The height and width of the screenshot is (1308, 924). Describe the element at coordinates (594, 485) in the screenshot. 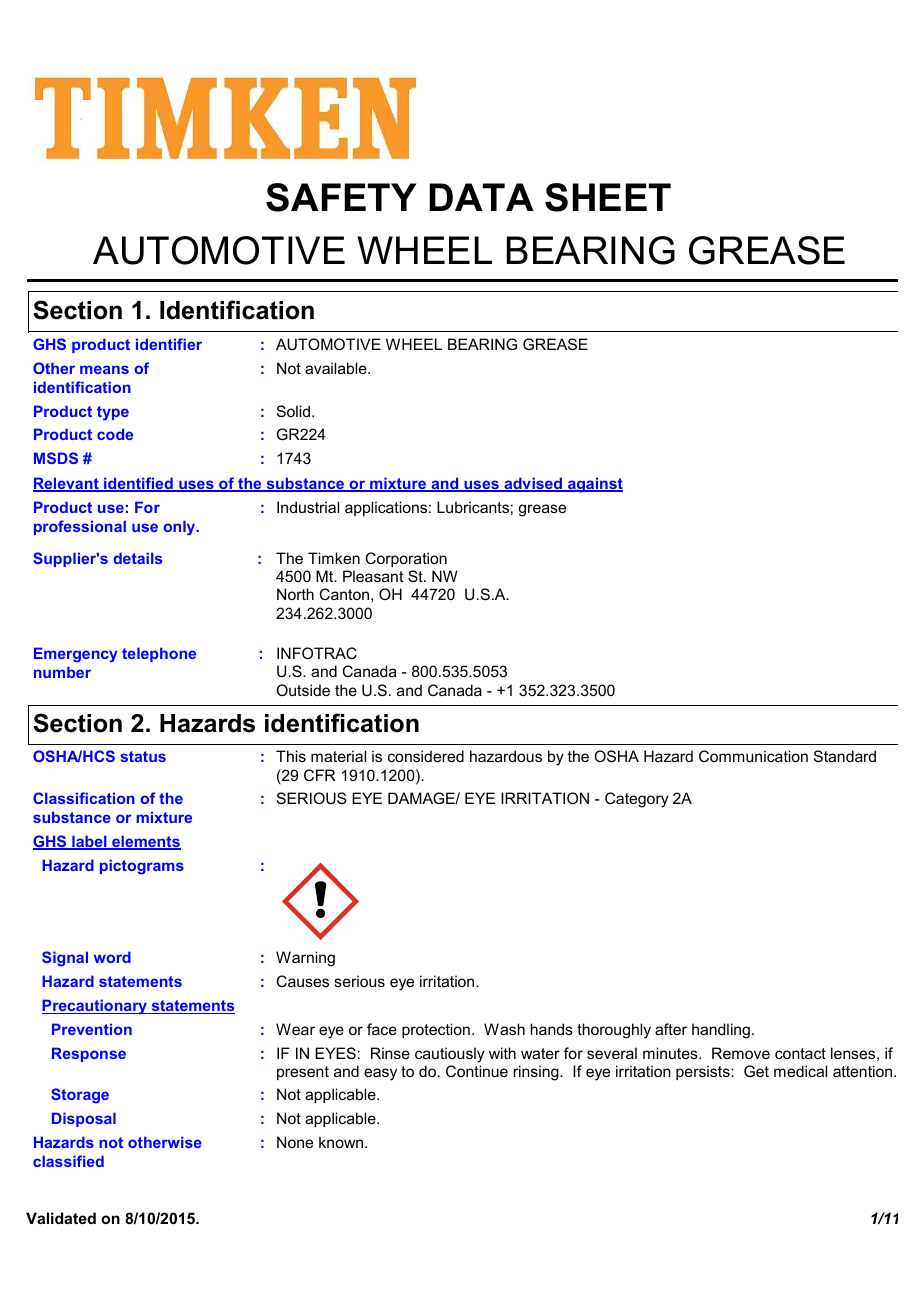

I see `against` at that location.
